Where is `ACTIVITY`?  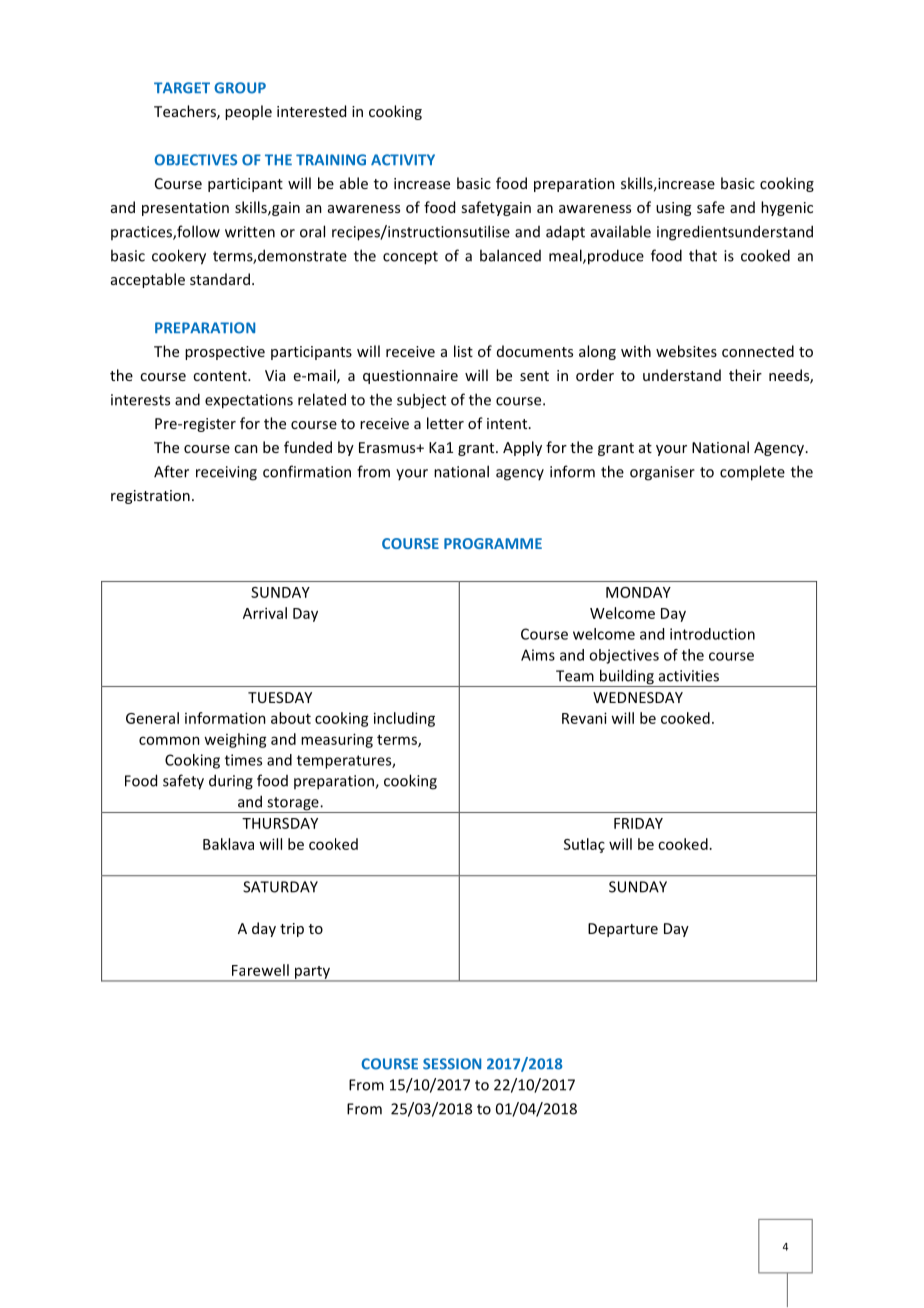 ACTIVITY is located at coordinates (403, 160).
